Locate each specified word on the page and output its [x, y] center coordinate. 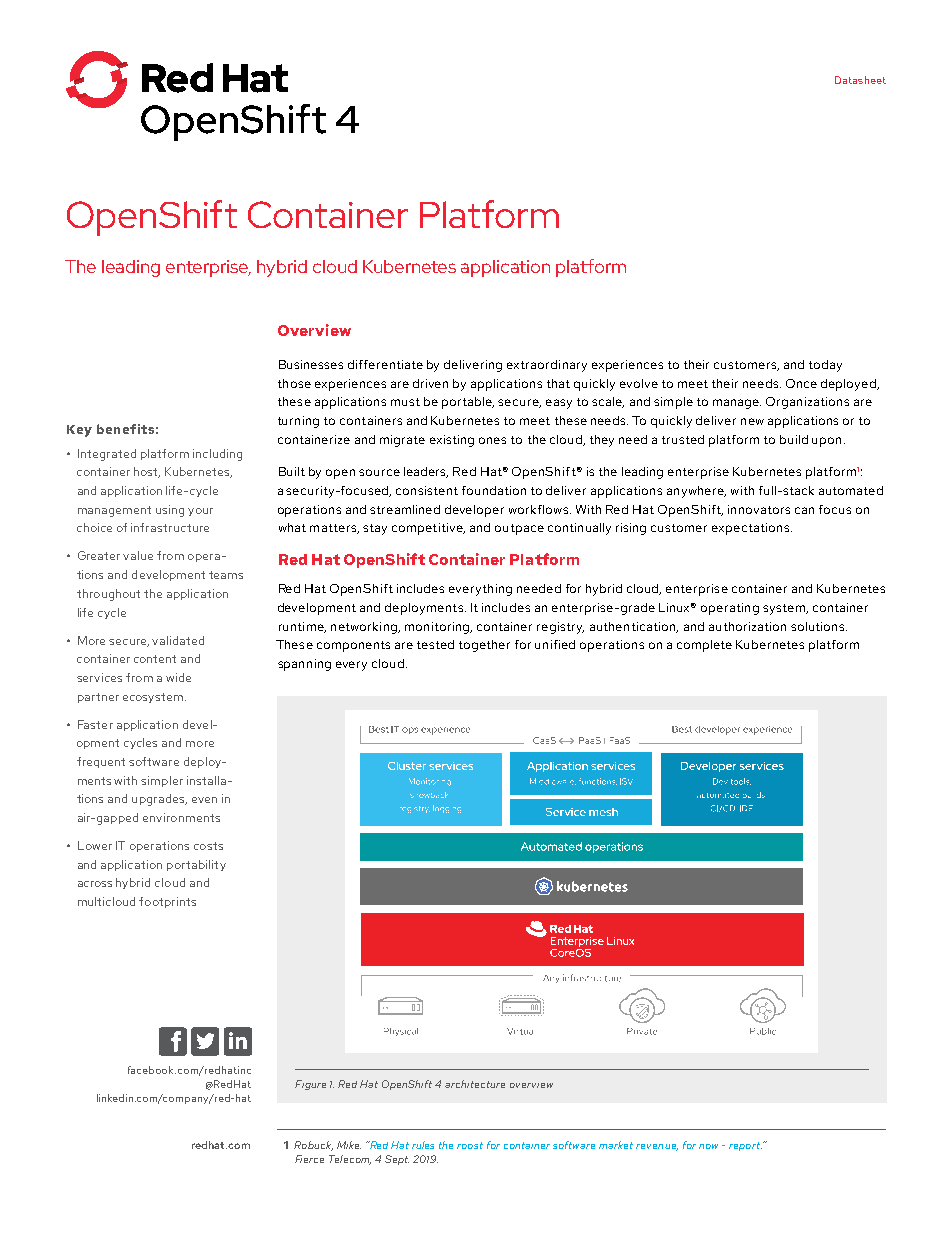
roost [470, 1145]
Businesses [311, 364]
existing [452, 441]
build [794, 439]
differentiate [385, 364]
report [745, 1146]
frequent [101, 762]
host [147, 472]
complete [704, 646]
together [484, 646]
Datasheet [860, 80]
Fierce [309, 1159]
